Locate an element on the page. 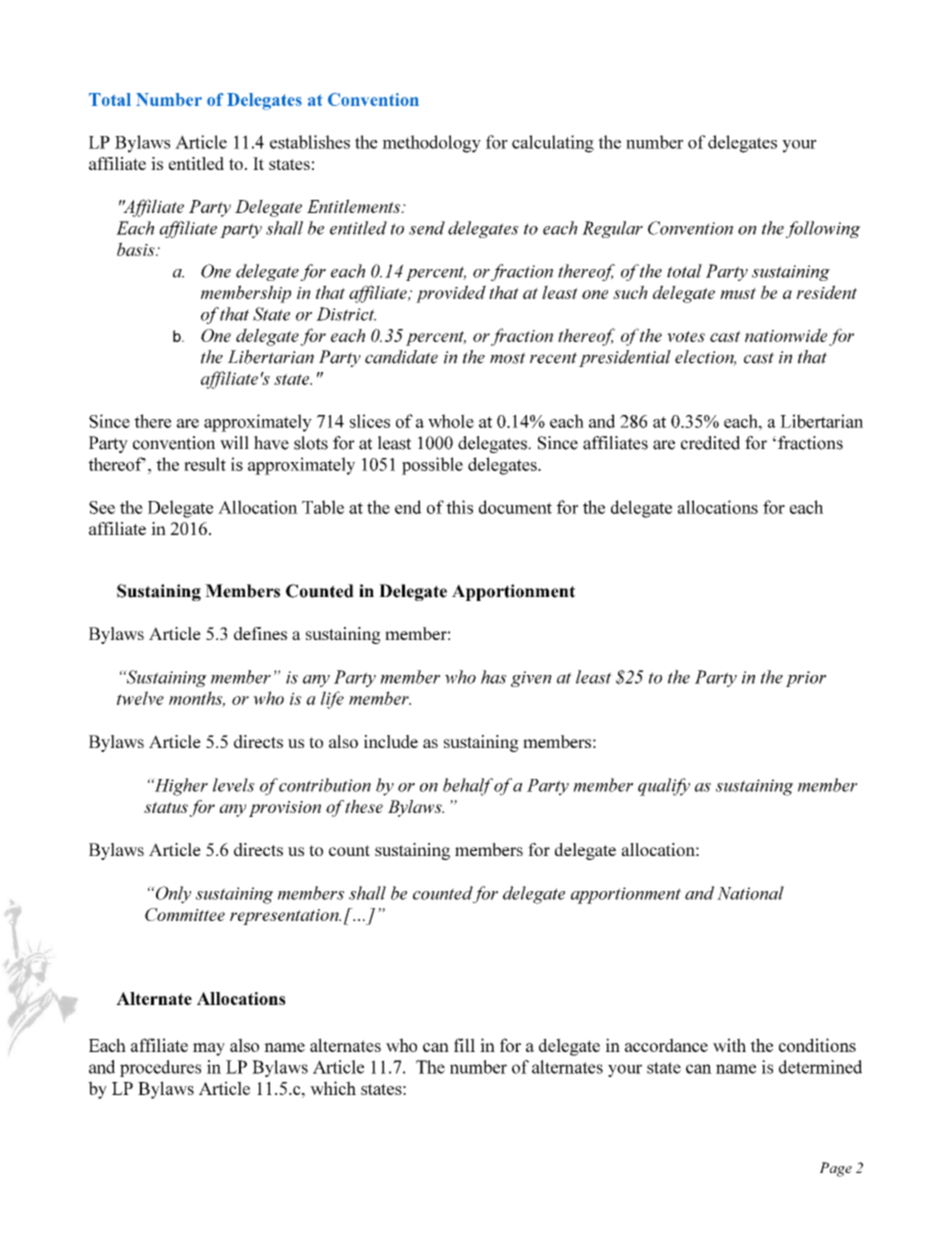 This document has height=1233, width=952. defines is located at coordinates (260, 633).
